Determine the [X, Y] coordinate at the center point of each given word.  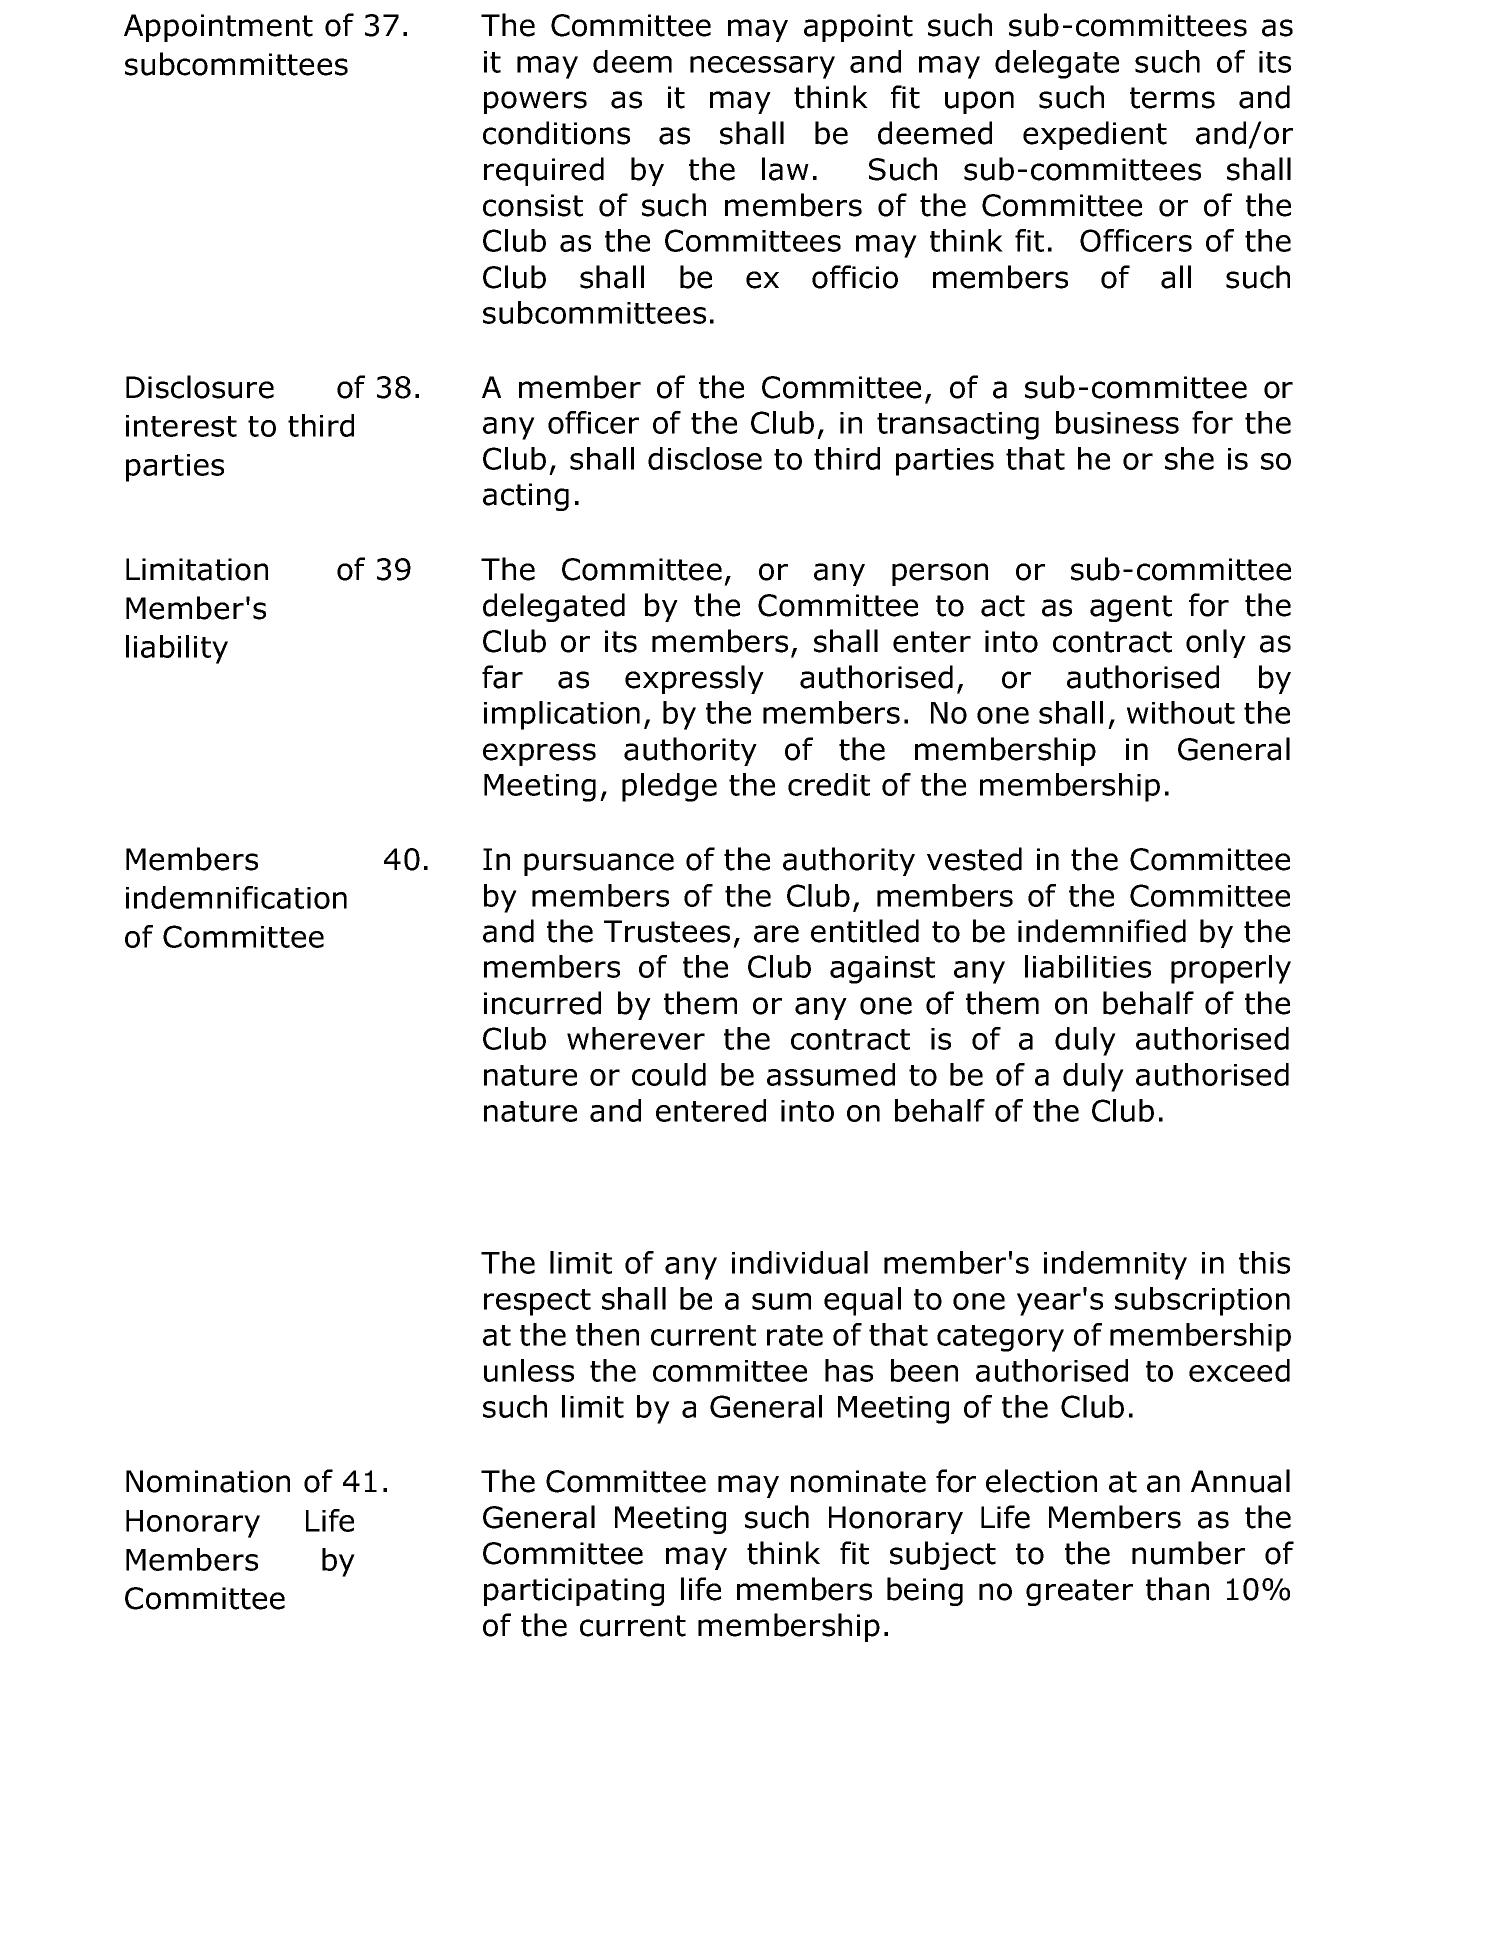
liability [177, 649]
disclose [705, 458]
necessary [762, 67]
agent [1131, 608]
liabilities [1088, 966]
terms [1172, 98]
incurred [542, 1003]
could [669, 1074]
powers [535, 102]
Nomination [208, 1481]
